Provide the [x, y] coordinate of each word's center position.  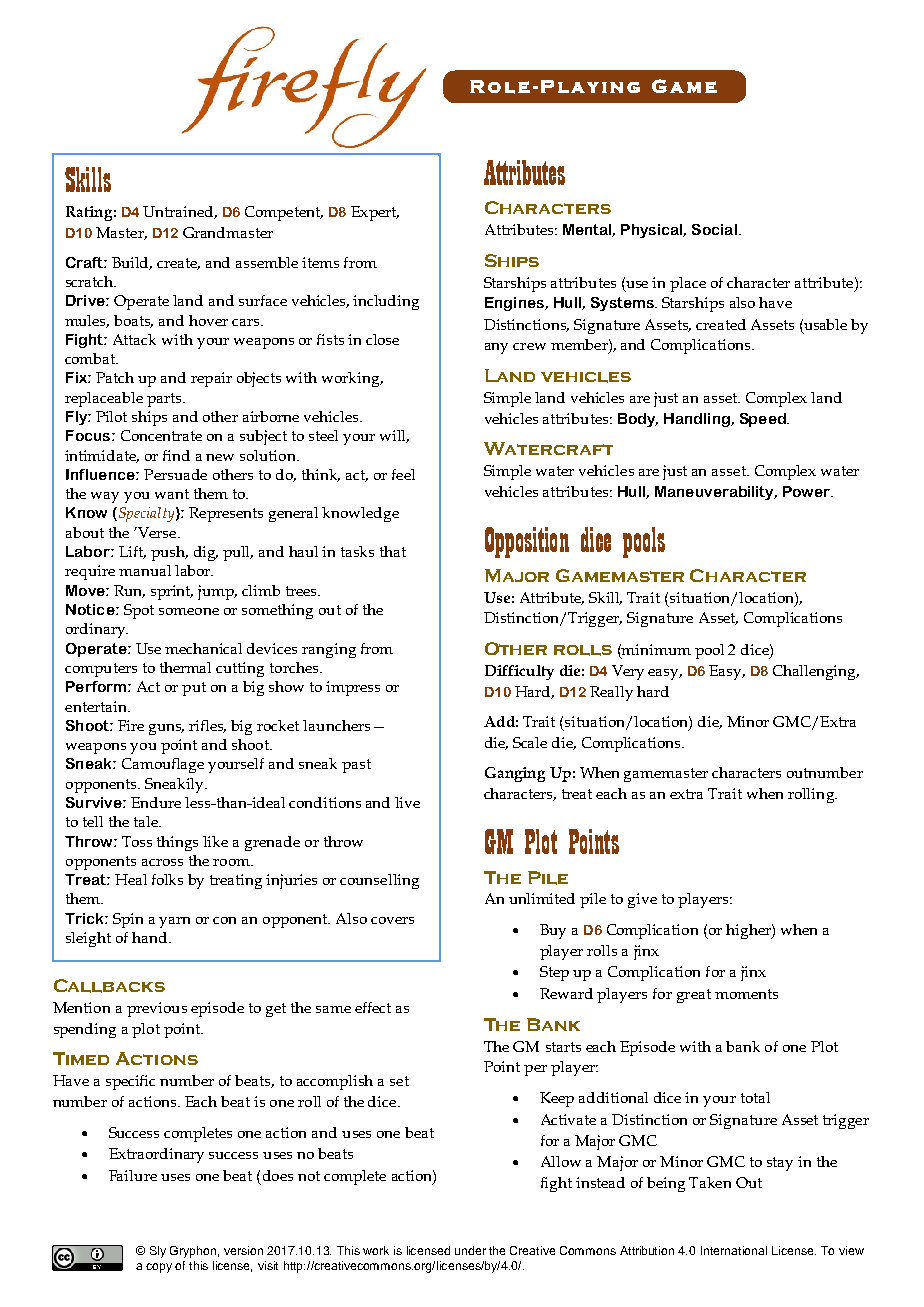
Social [714, 229]
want [172, 494]
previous [157, 1009]
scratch [91, 281]
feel [403, 474]
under [470, 1250]
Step [554, 973]
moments [746, 994]
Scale [530, 742]
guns [166, 729]
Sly [158, 1252]
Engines [515, 304]
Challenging [816, 672]
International [734, 1250]
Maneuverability [715, 493]
